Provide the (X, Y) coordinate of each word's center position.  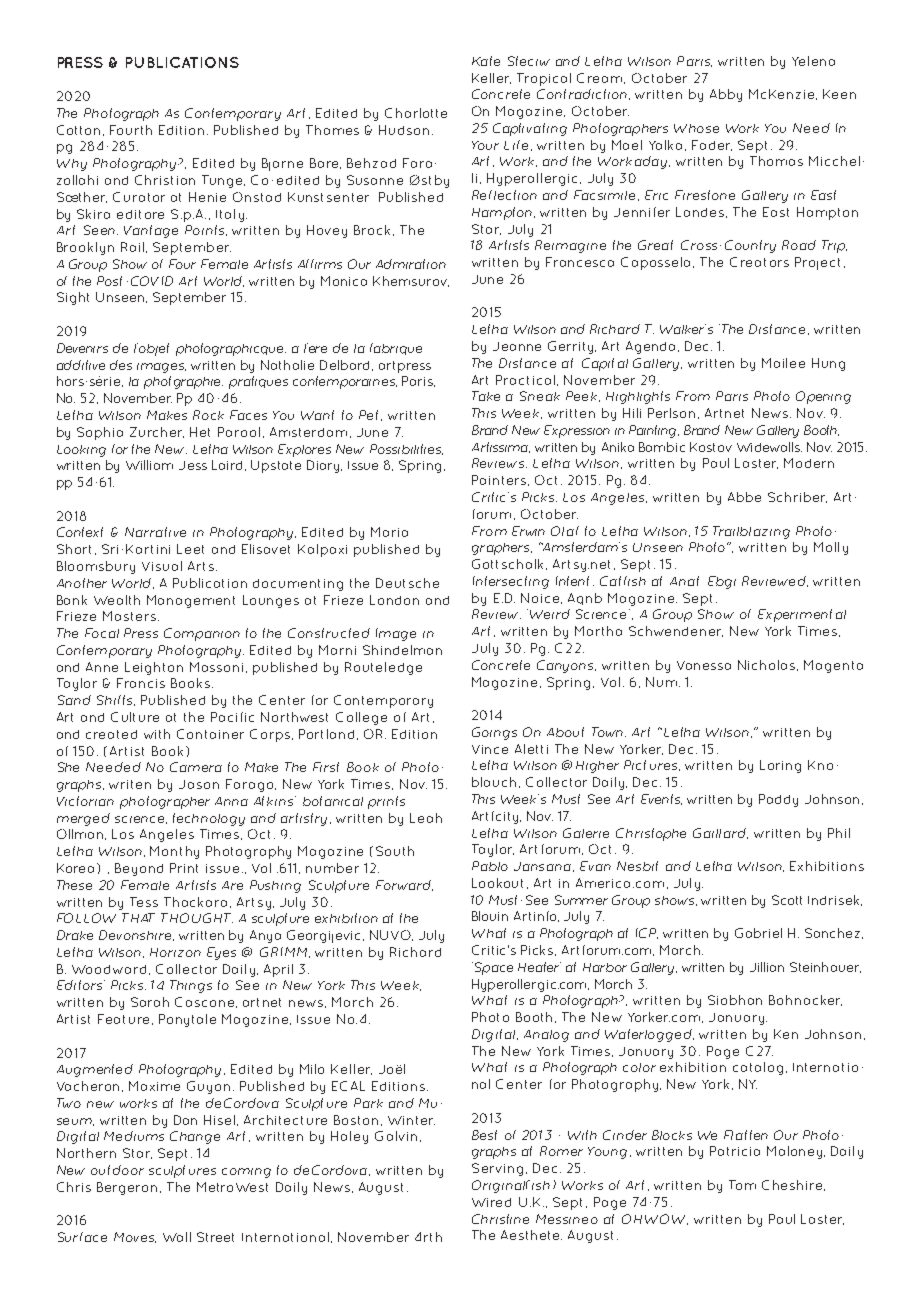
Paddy (778, 800)
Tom (742, 1185)
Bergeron (127, 1188)
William (149, 465)
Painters (499, 480)
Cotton (78, 130)
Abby (726, 95)
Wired (491, 1202)
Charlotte (416, 113)
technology (209, 819)
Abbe (744, 497)
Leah (426, 818)
